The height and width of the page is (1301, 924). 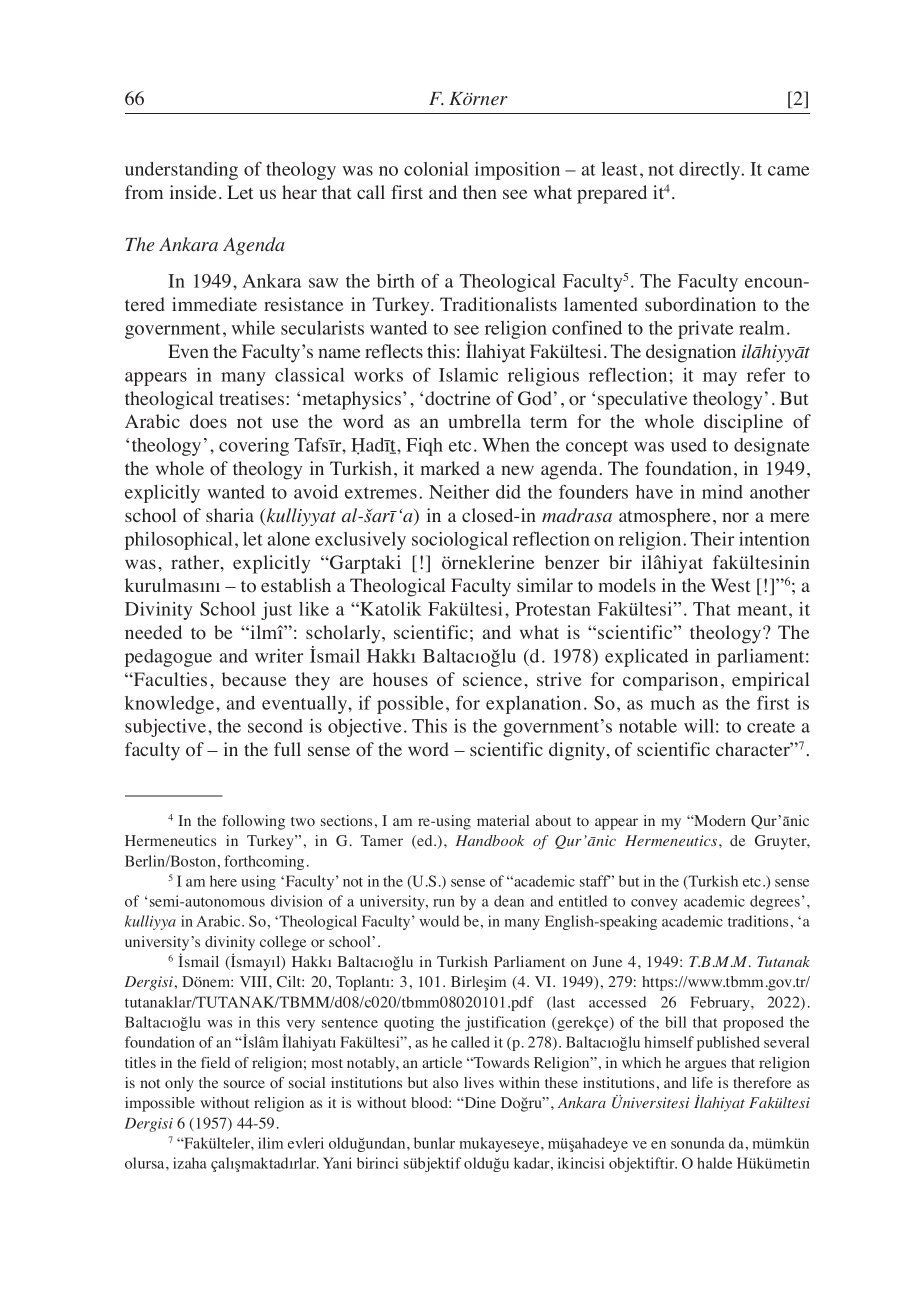 I want to click on West, so click(x=731, y=585).
